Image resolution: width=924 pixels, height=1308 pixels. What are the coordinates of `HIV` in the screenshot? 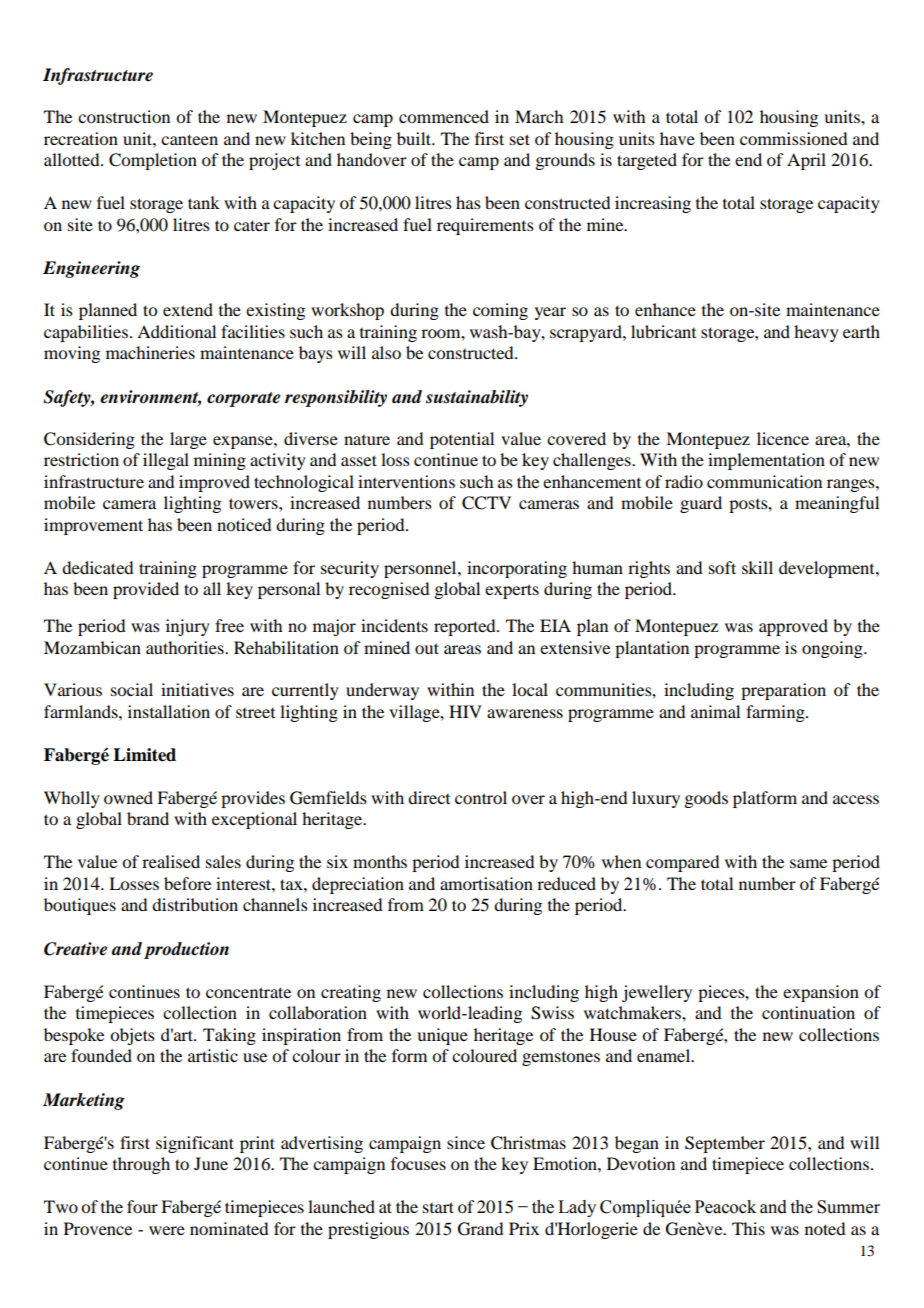 It's located at (465, 711).
